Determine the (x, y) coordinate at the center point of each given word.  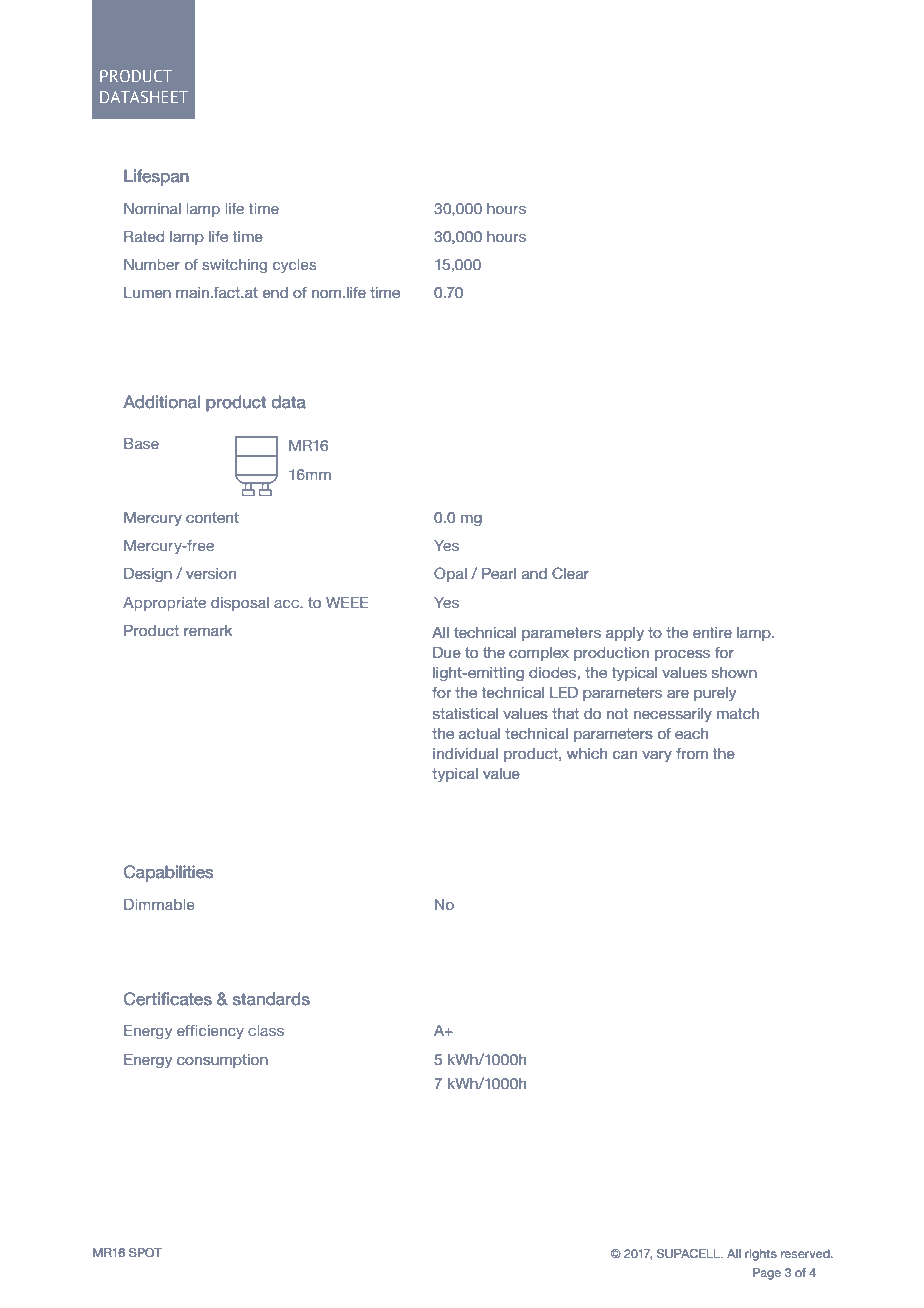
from (692, 753)
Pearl (499, 573)
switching (234, 266)
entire (712, 632)
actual (479, 733)
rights (761, 1255)
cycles (294, 266)
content (212, 518)
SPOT (145, 1252)
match (738, 713)
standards (271, 999)
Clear (571, 573)
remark (208, 630)
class (266, 1030)
